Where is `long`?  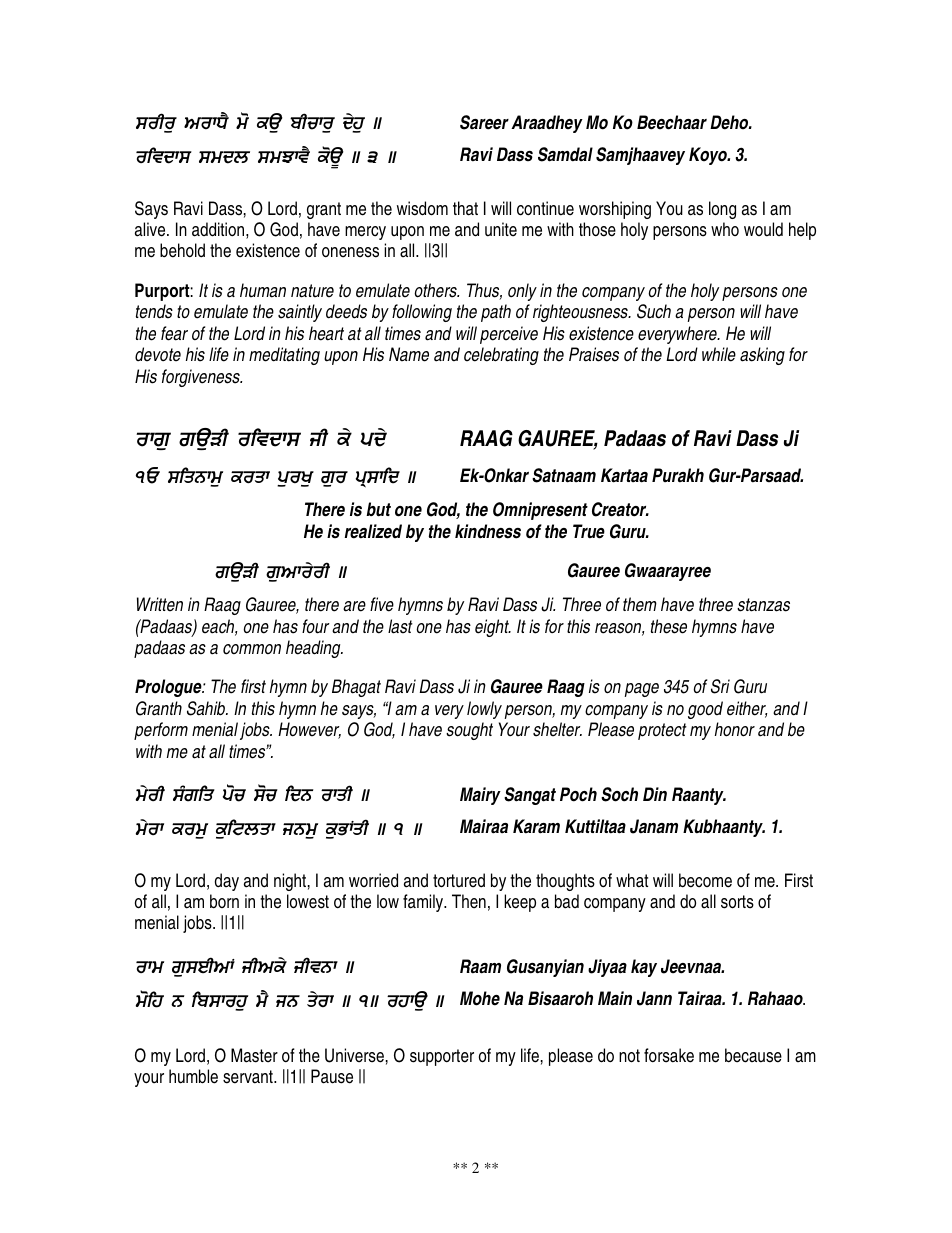 long is located at coordinates (722, 210).
